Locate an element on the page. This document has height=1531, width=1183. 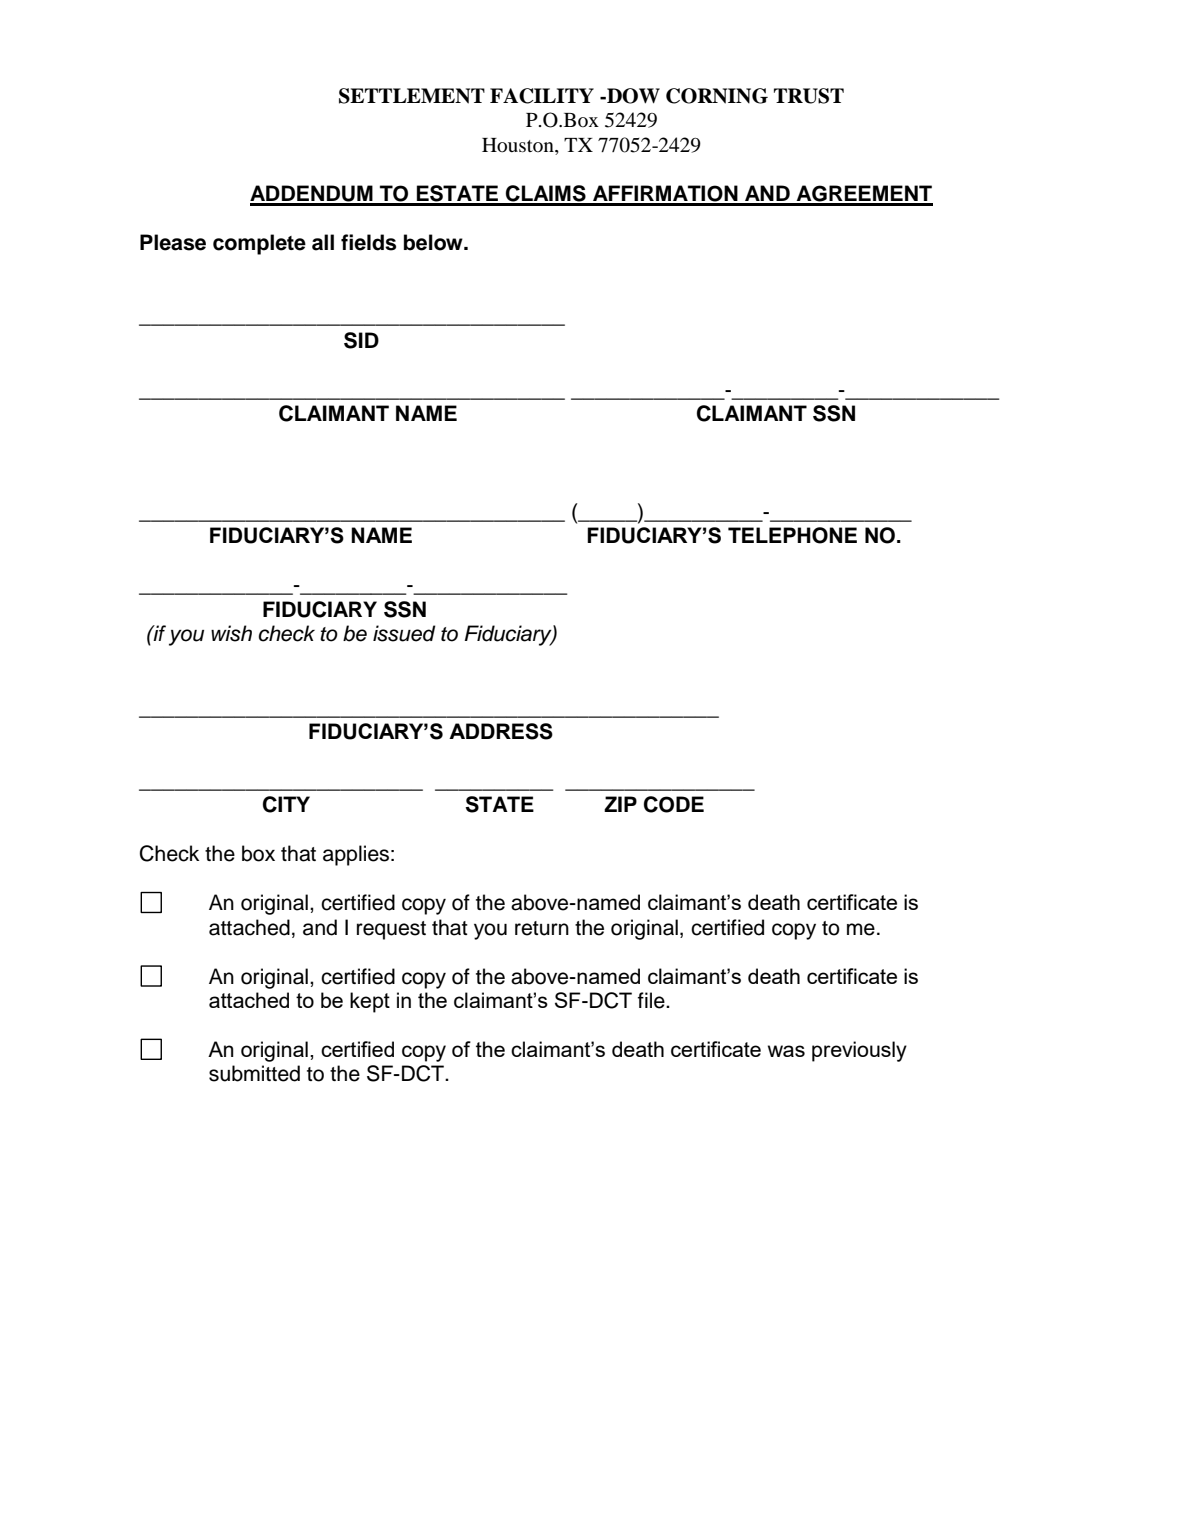
SETTLEMENT is located at coordinates (412, 96).
